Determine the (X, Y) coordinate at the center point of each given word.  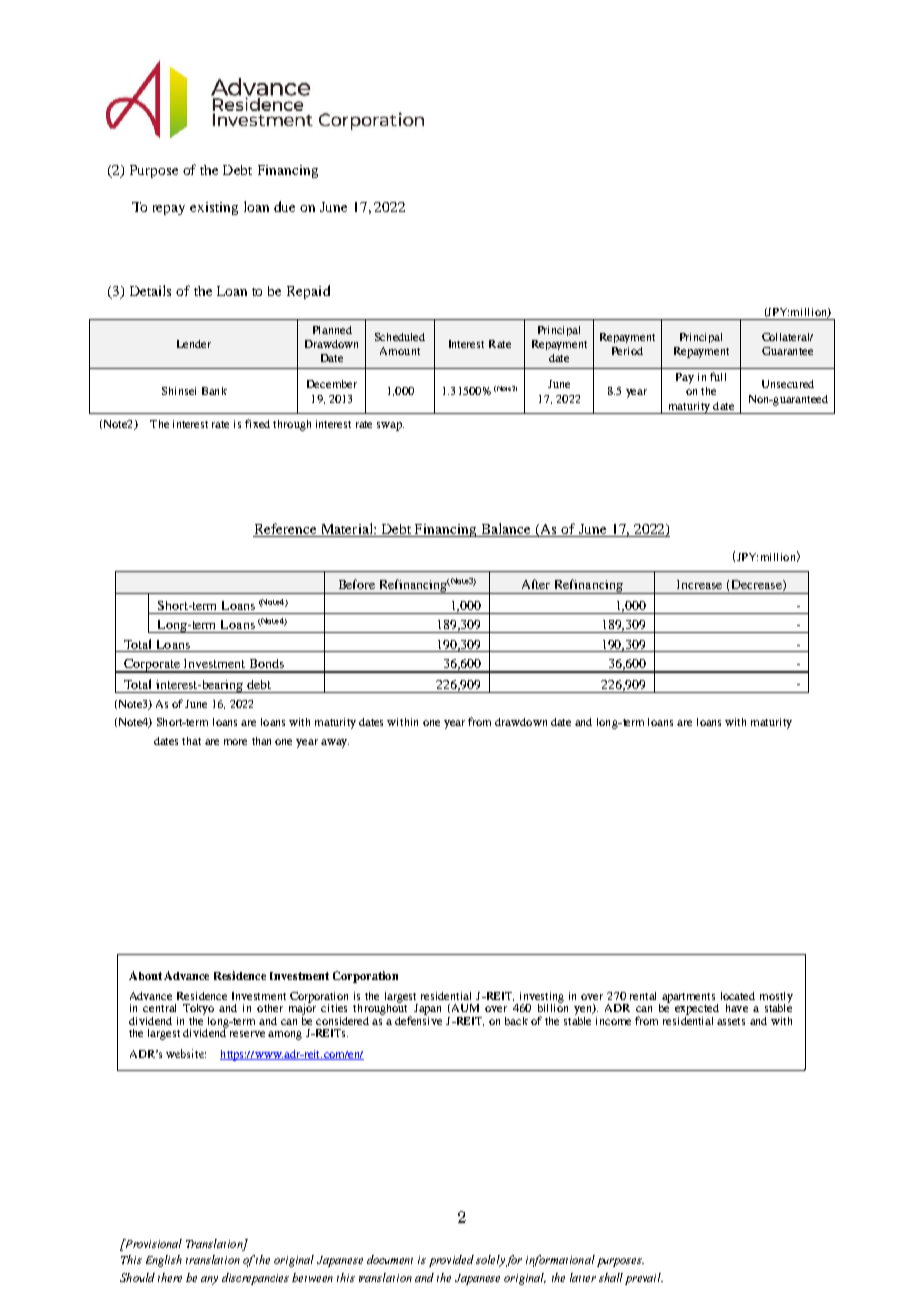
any (209, 1280)
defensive (418, 1019)
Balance (506, 530)
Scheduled (400, 337)
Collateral (787, 337)
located (738, 996)
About (145, 975)
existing (214, 208)
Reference (286, 530)
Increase (699, 584)
